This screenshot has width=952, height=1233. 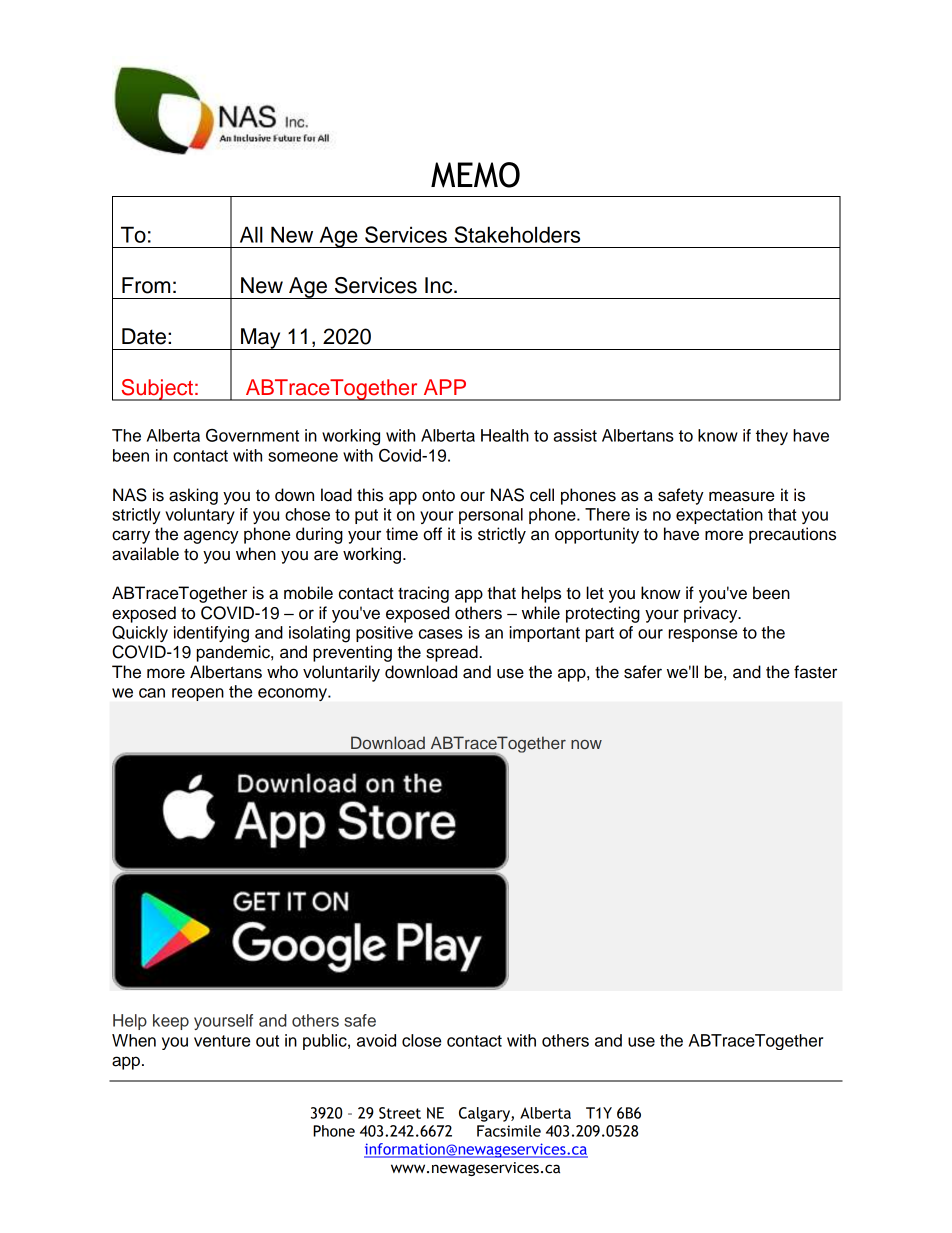 I want to click on response, so click(x=702, y=635).
